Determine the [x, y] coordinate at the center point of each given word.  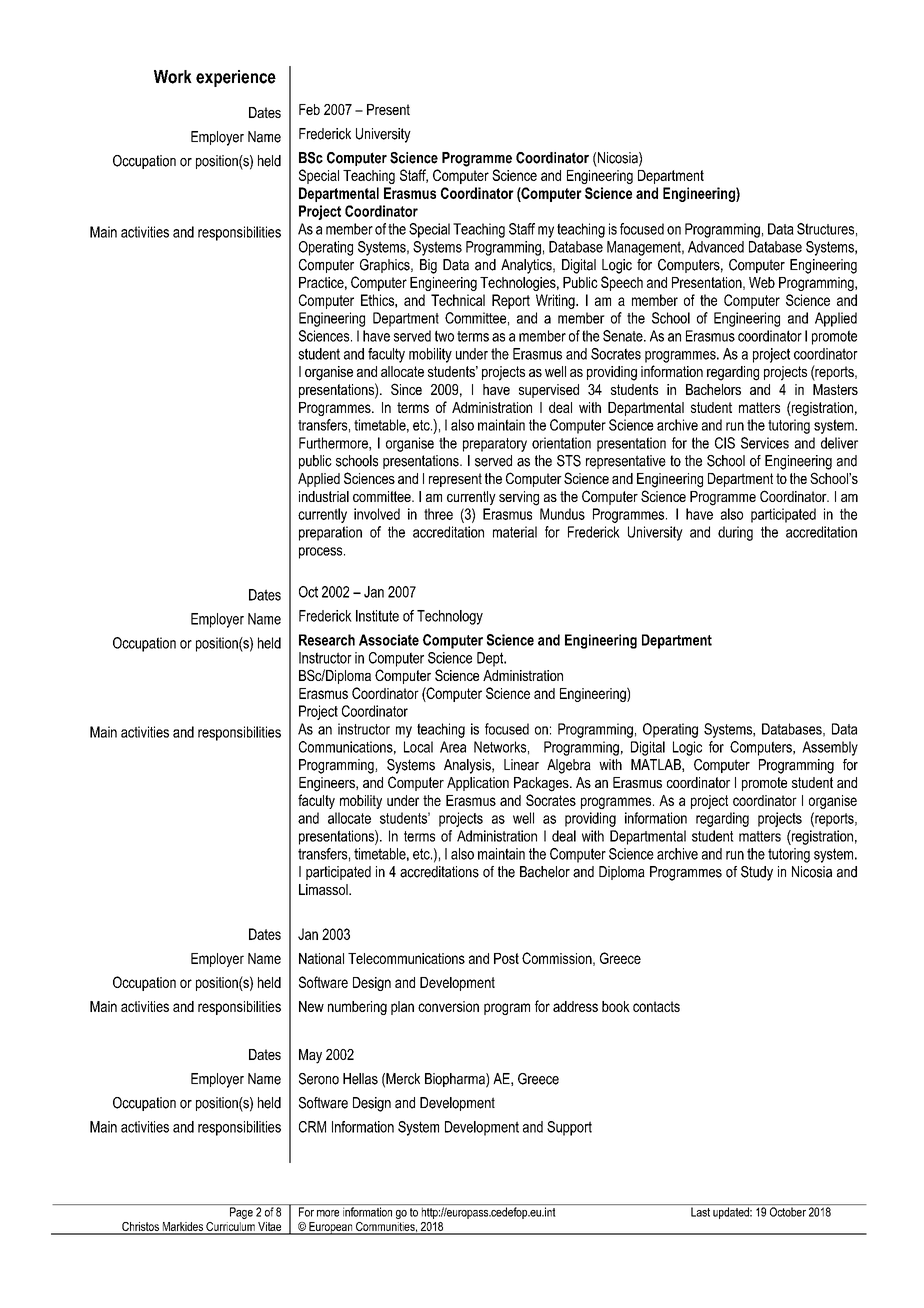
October [788, 1212]
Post [506, 958]
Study [757, 873]
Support [569, 1128]
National [321, 958]
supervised [549, 391]
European [331, 1228]
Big [428, 266]
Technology [450, 617]
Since [406, 389]
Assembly [830, 748]
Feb [309, 109]
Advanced [716, 247]
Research [327, 640]
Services [765, 443]
